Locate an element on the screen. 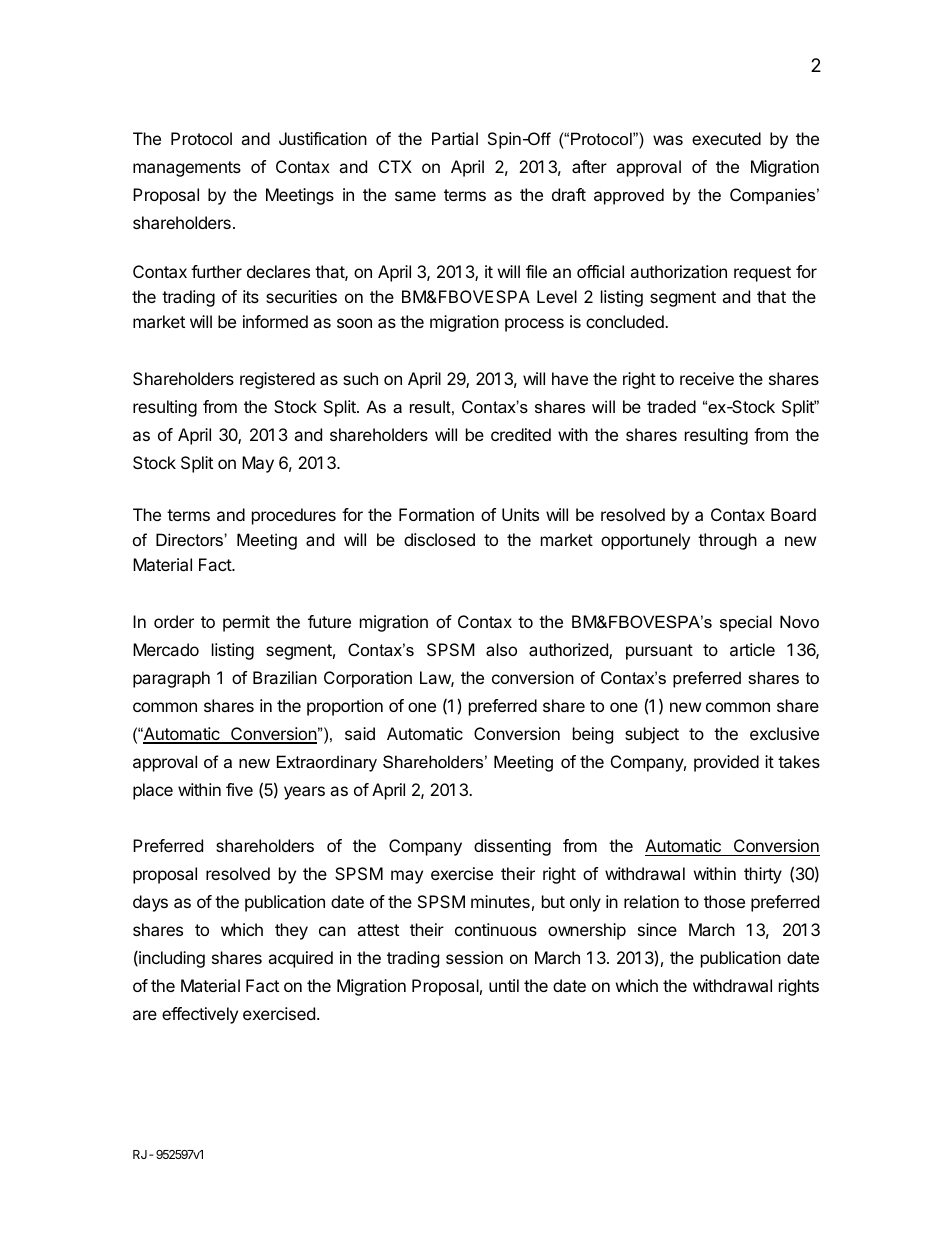  disclosed is located at coordinates (439, 539).
